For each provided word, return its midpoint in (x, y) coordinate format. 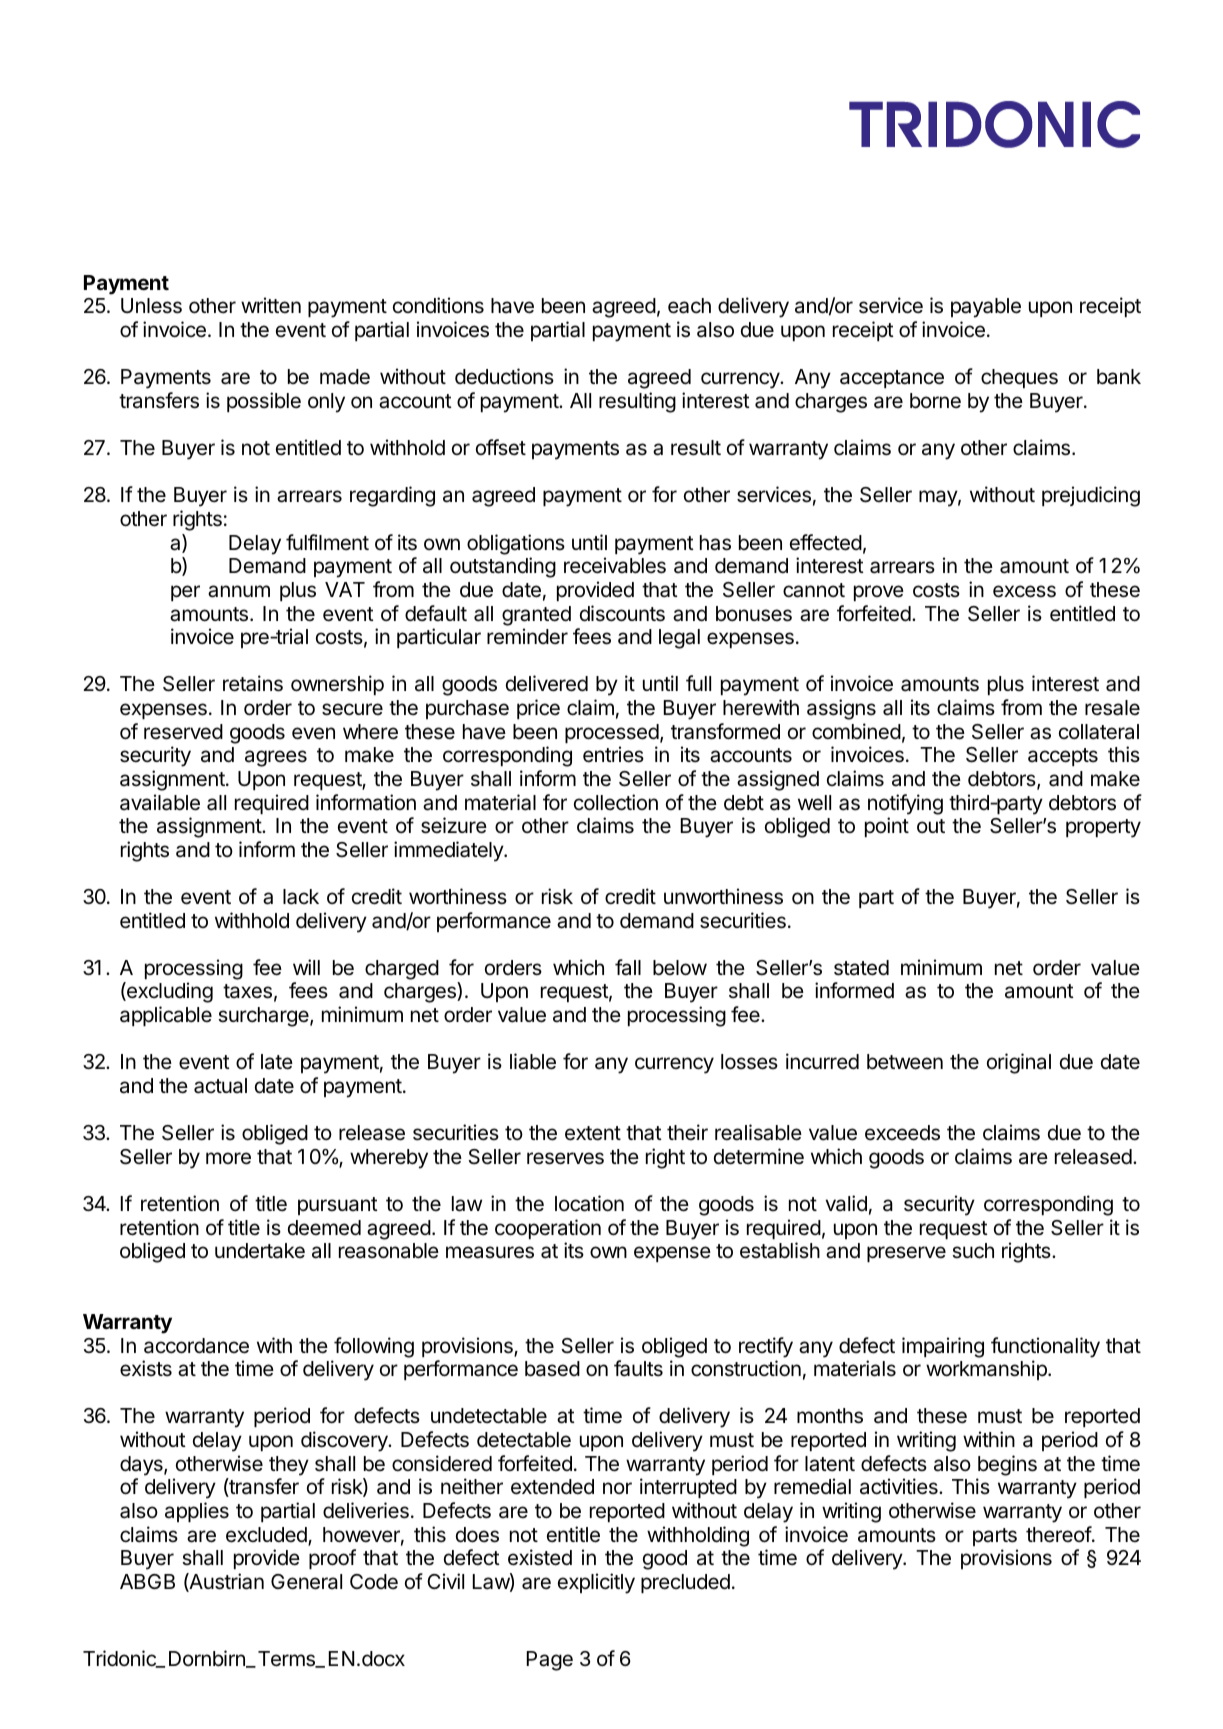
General (306, 1582)
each (689, 306)
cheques (1019, 378)
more (228, 1158)
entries (613, 754)
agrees (276, 758)
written (271, 305)
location (589, 1203)
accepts (1063, 757)
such (973, 1251)
